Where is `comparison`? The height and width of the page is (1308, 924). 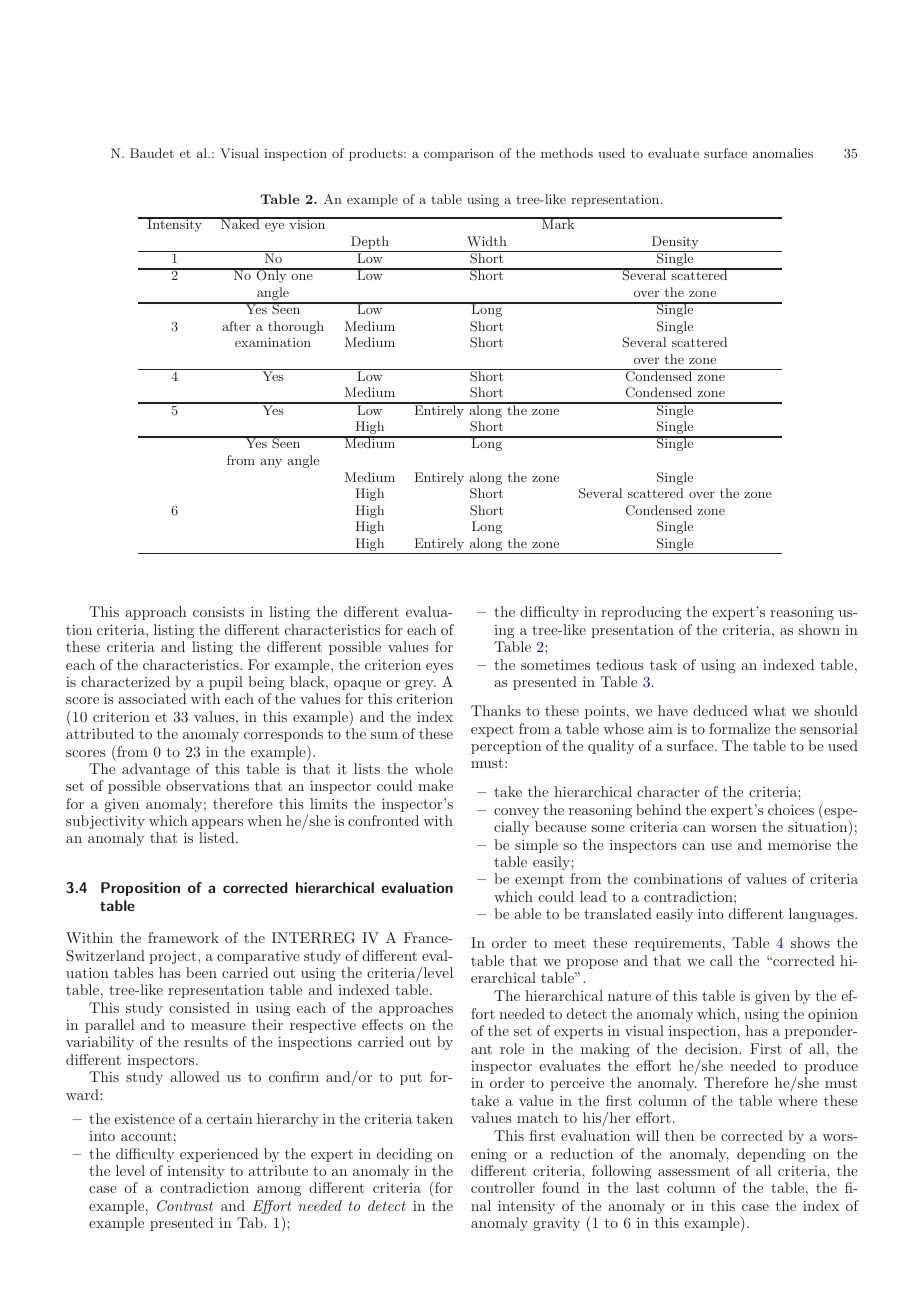 comparison is located at coordinates (459, 155).
